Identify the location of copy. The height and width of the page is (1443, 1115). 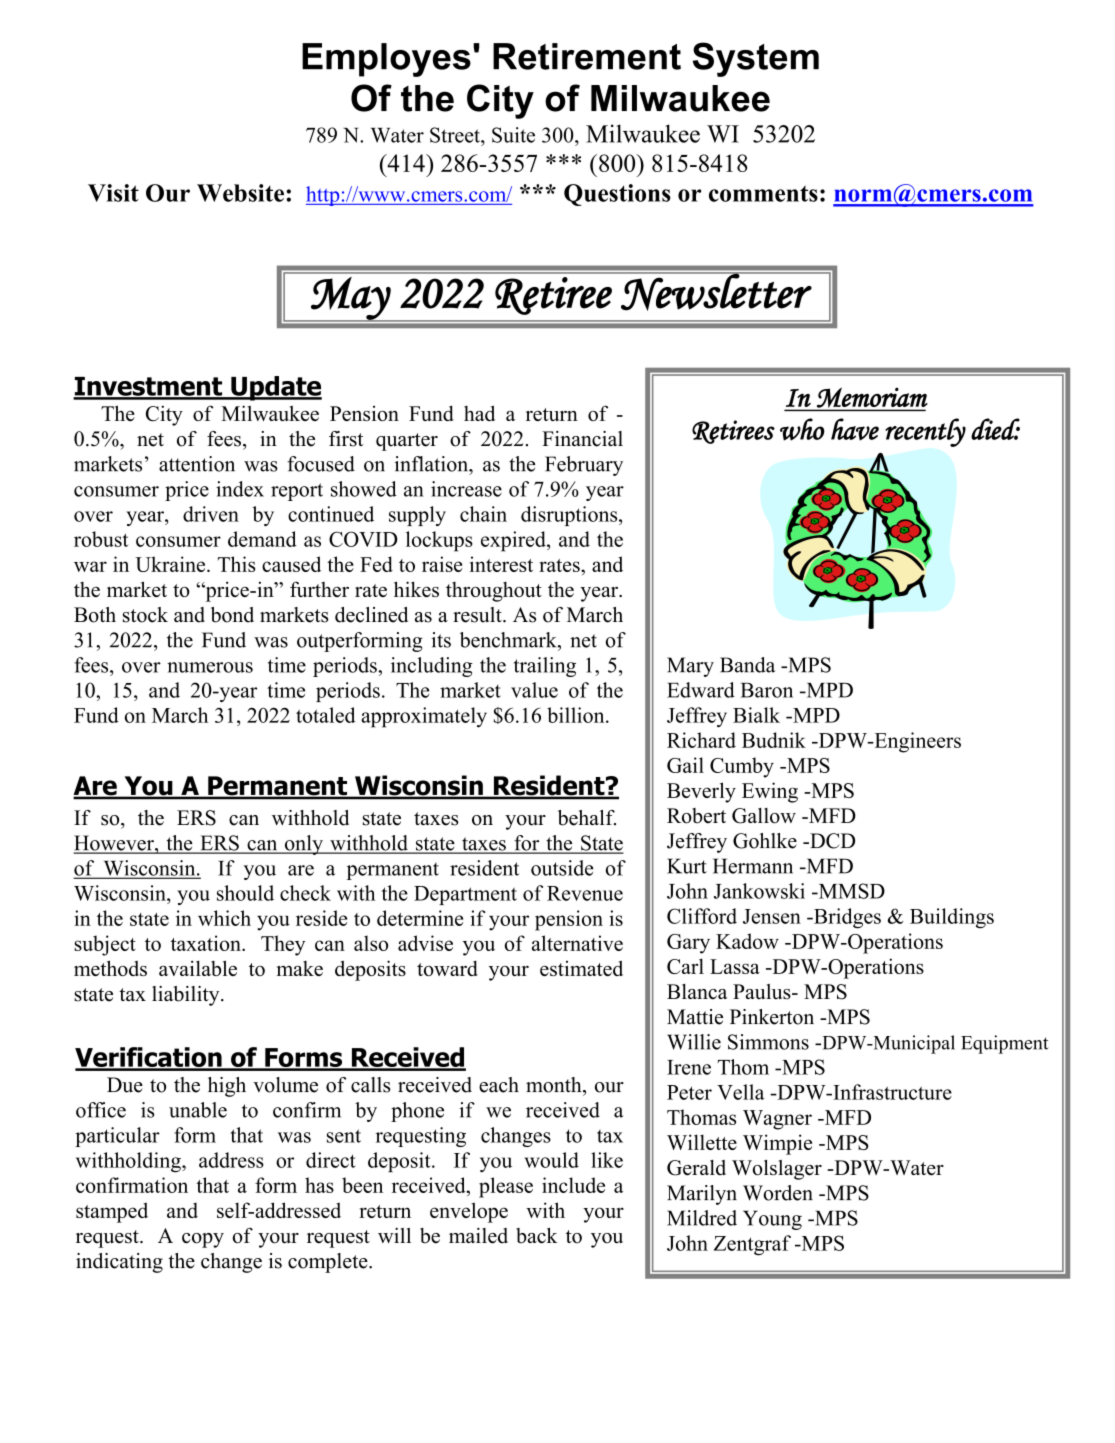
(203, 1240).
